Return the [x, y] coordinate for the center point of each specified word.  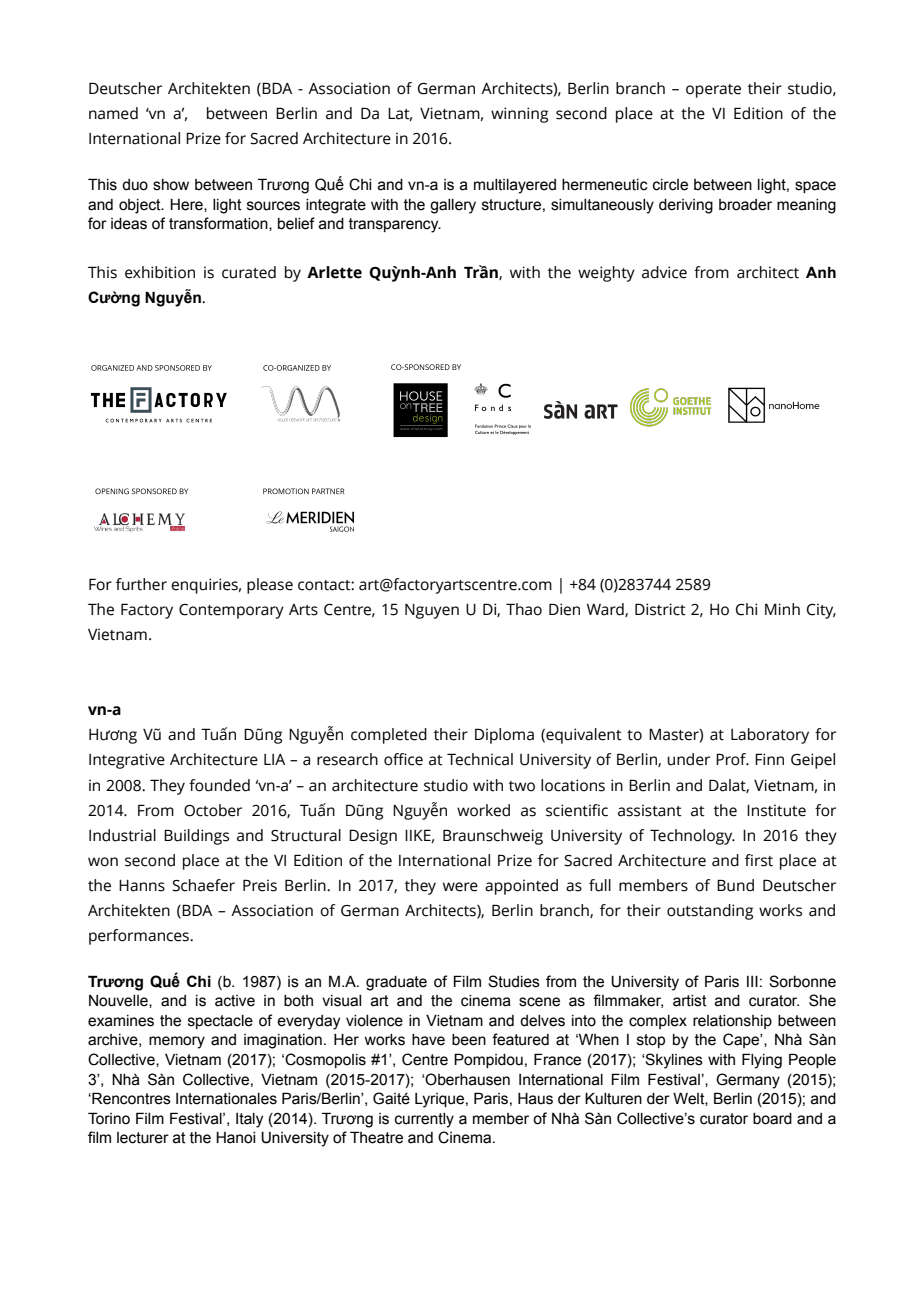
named [113, 113]
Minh [782, 609]
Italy [249, 1120]
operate [713, 91]
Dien [564, 609]
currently [424, 1120]
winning [519, 115]
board [772, 1119]
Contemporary [231, 611]
